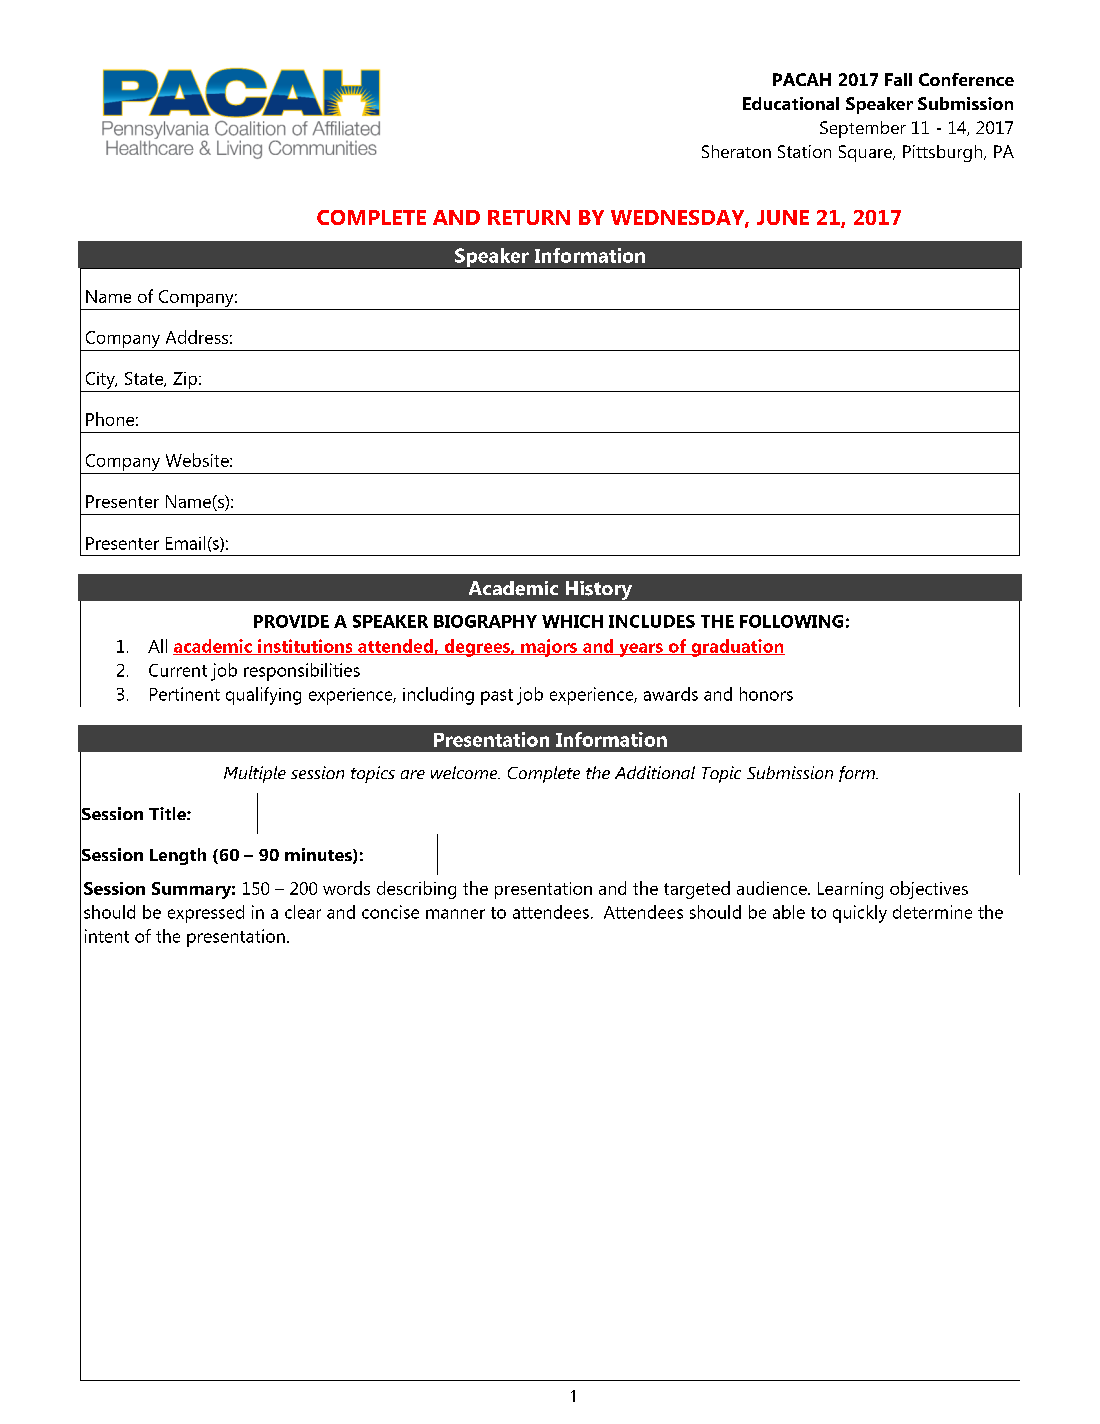 This screenshot has height=1424, width=1100. I want to click on September, so click(863, 129).
